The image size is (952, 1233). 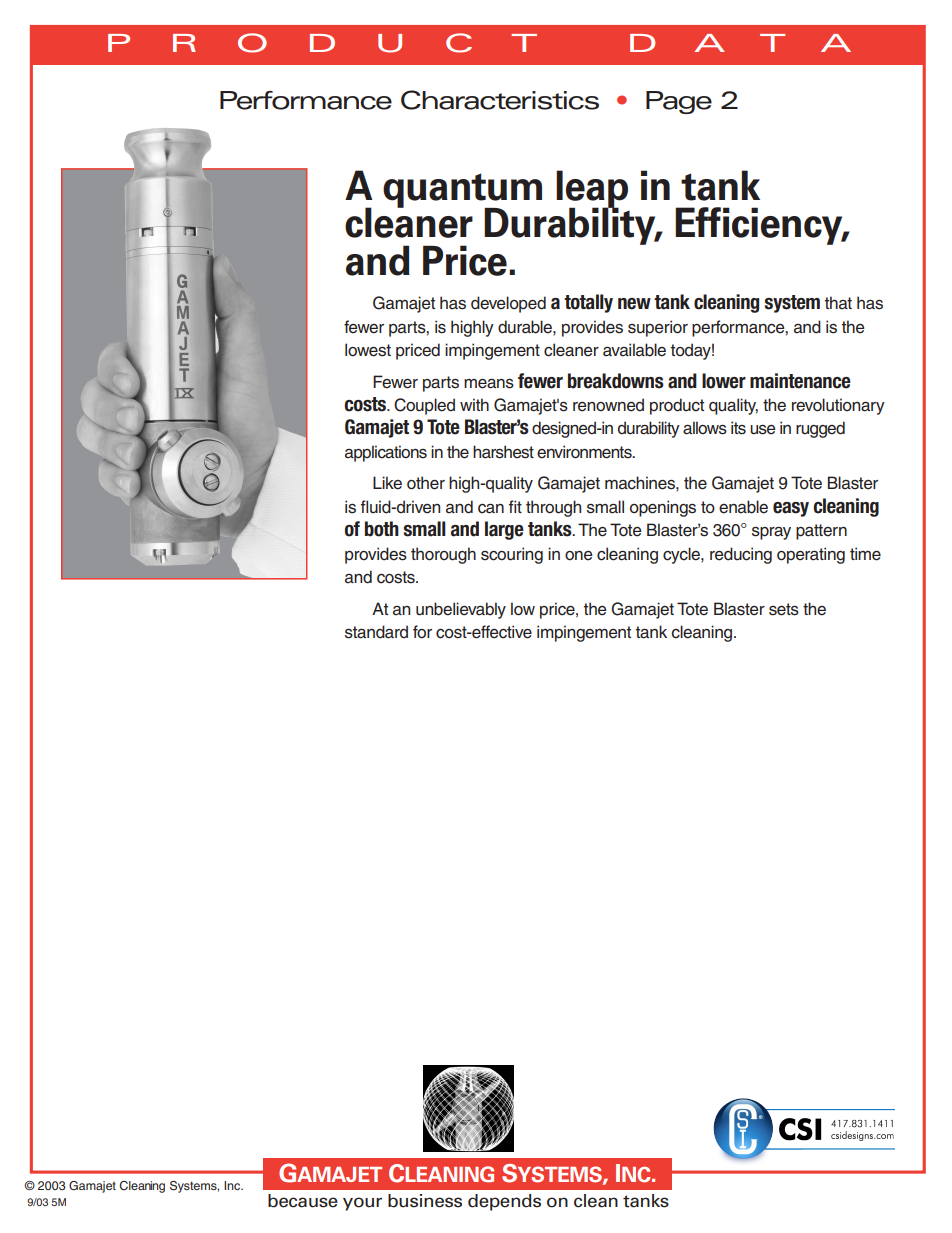 I want to click on depends, so click(x=504, y=1202).
